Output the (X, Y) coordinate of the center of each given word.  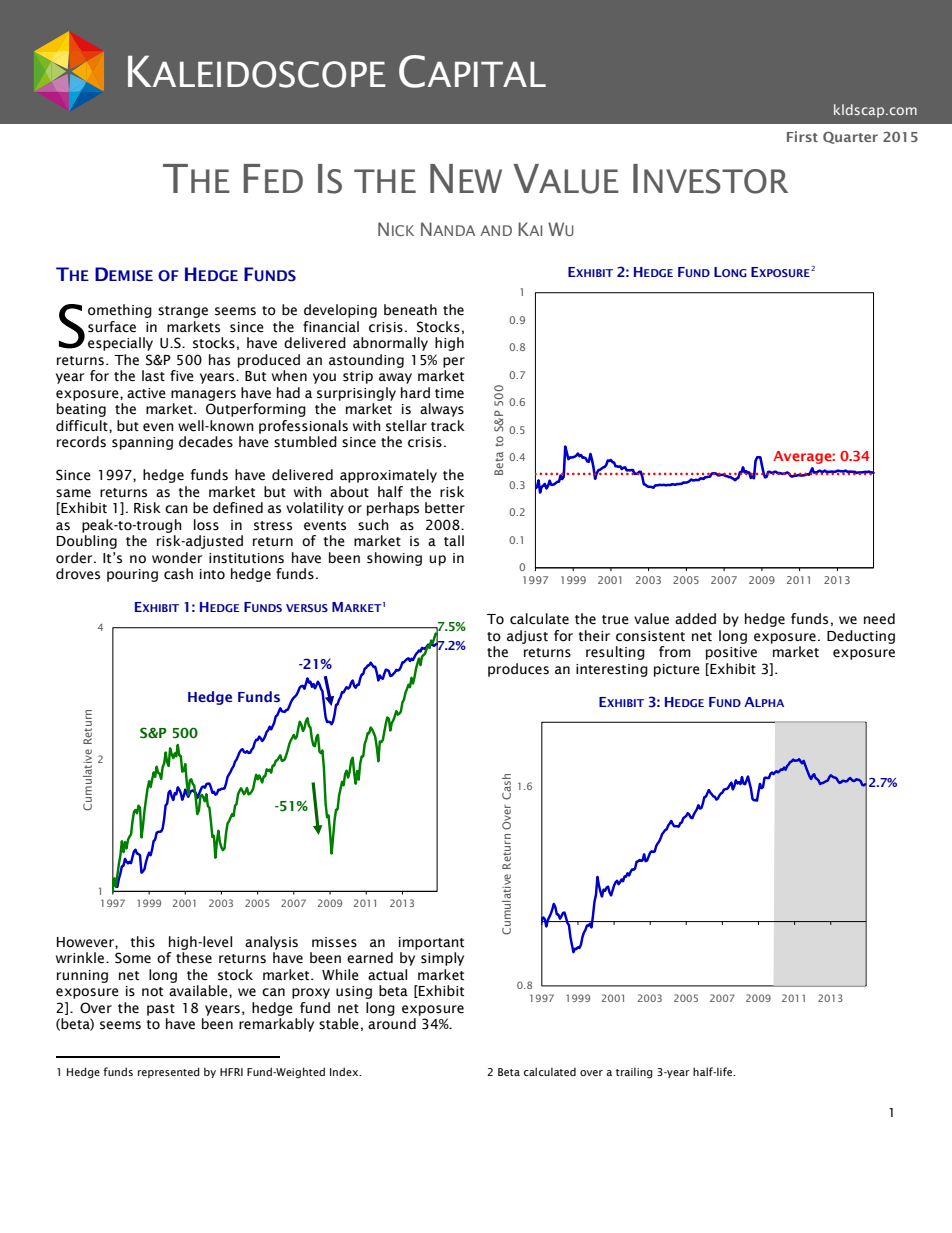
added (695, 619)
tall (454, 540)
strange (183, 312)
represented (169, 1072)
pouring (132, 575)
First (802, 136)
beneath (410, 310)
